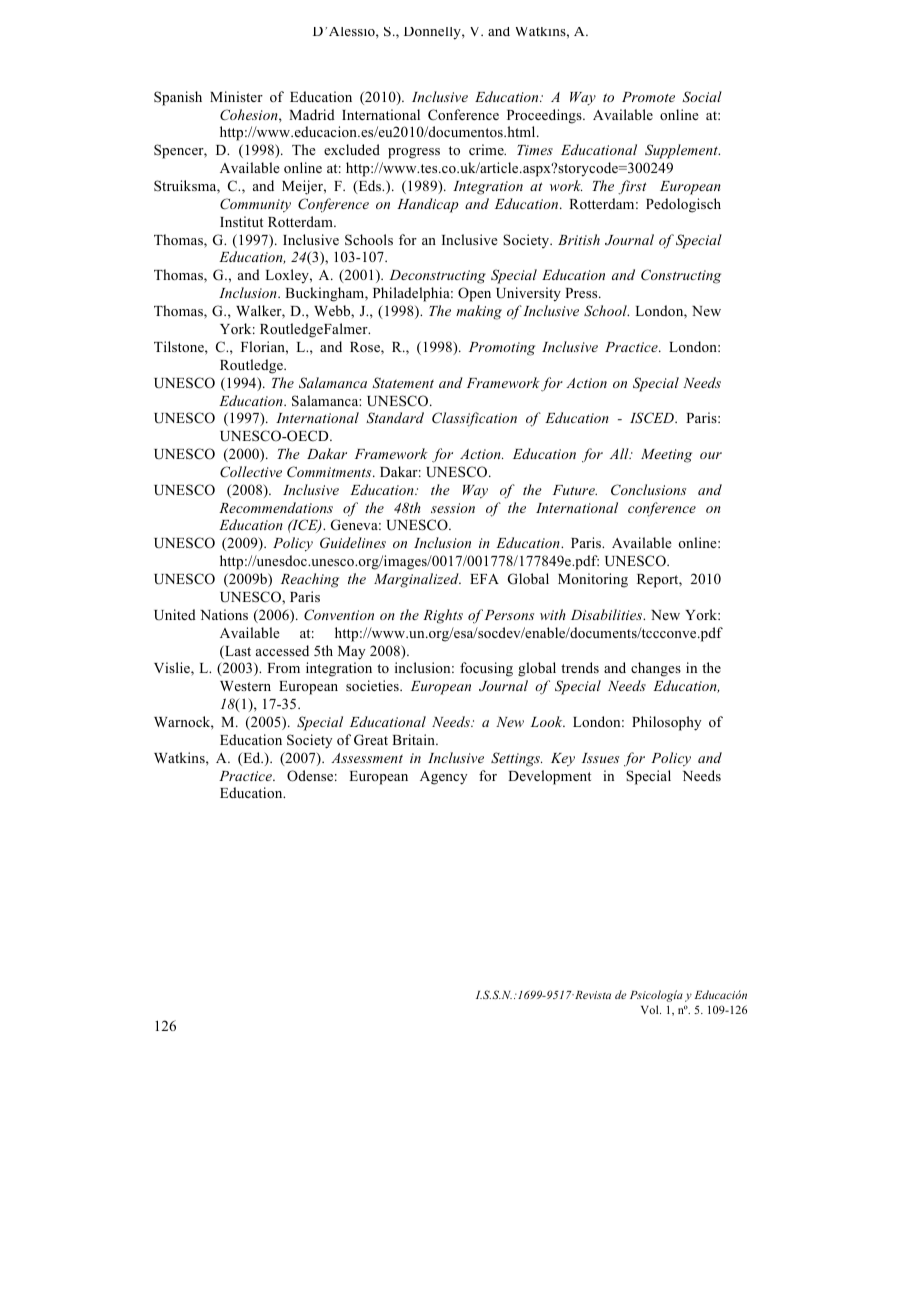 This screenshot has height=1308, width=924. What do you see at coordinates (276, 507) in the screenshot?
I see `Recommendations` at bounding box center [276, 507].
